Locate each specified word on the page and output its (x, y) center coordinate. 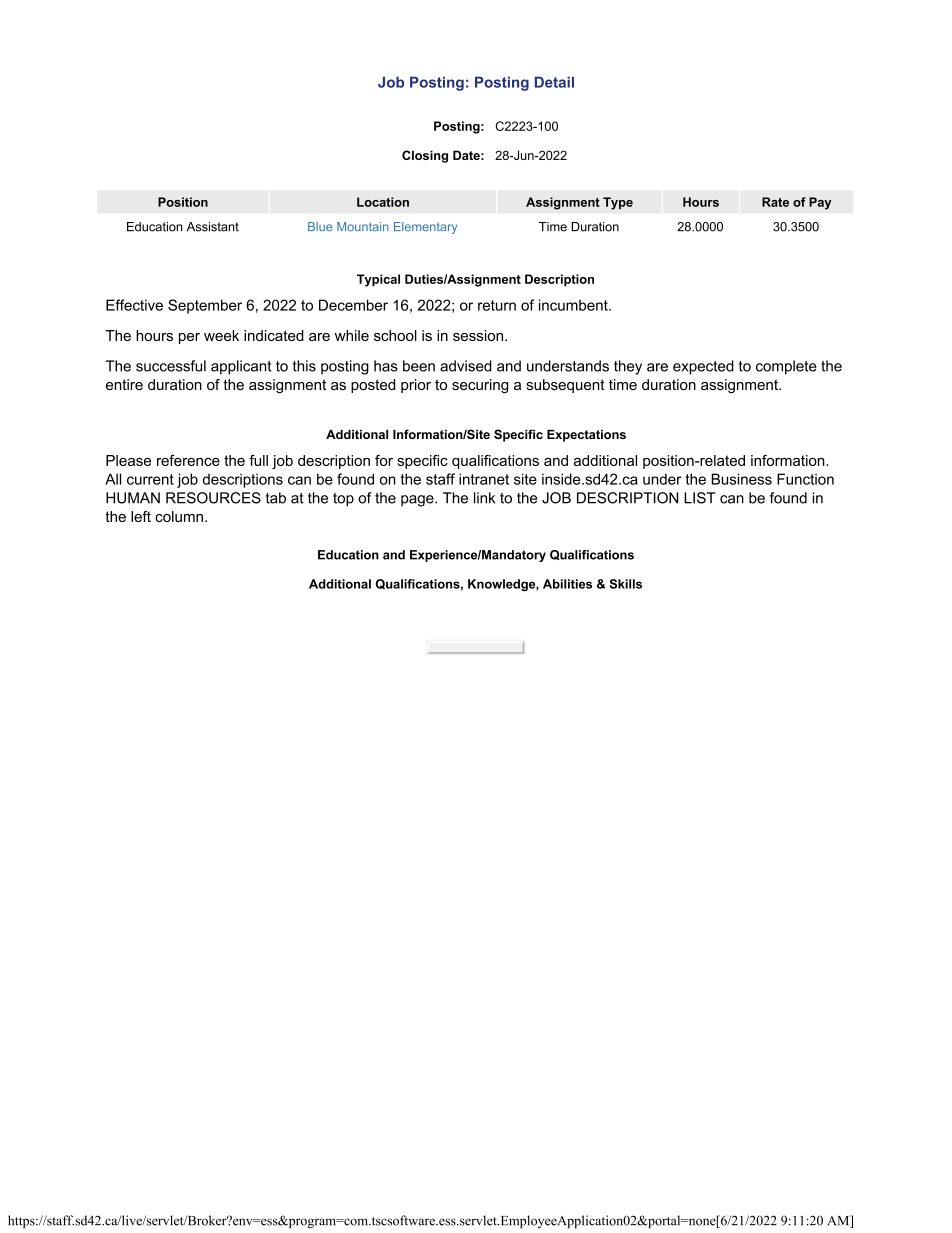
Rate (775, 202)
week (221, 335)
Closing (425, 156)
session (479, 335)
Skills (626, 584)
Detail (554, 82)
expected (703, 367)
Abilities (567, 584)
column (179, 516)
